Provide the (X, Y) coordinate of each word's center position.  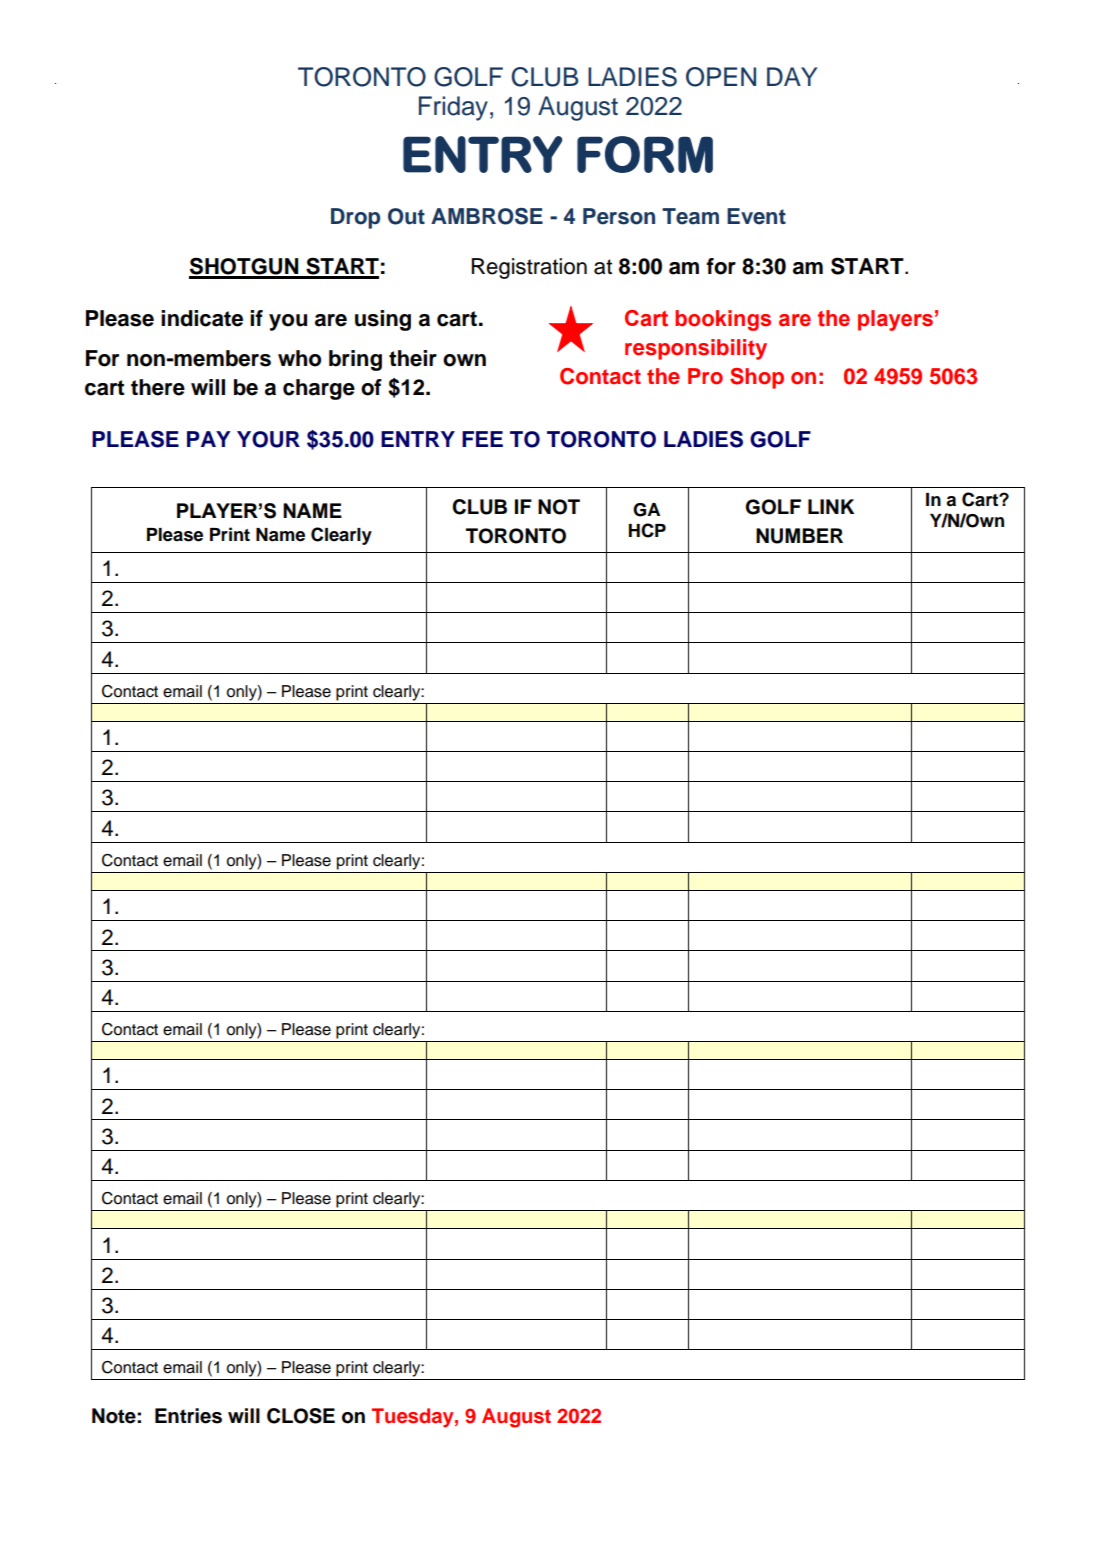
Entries (188, 1416)
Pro (705, 376)
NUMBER (799, 536)
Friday (453, 108)
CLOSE (301, 1416)
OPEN (721, 77)
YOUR (268, 439)
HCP (647, 530)
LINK (831, 506)
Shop (757, 378)
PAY (209, 439)
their (413, 358)
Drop (355, 218)
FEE (482, 439)
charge (319, 389)
